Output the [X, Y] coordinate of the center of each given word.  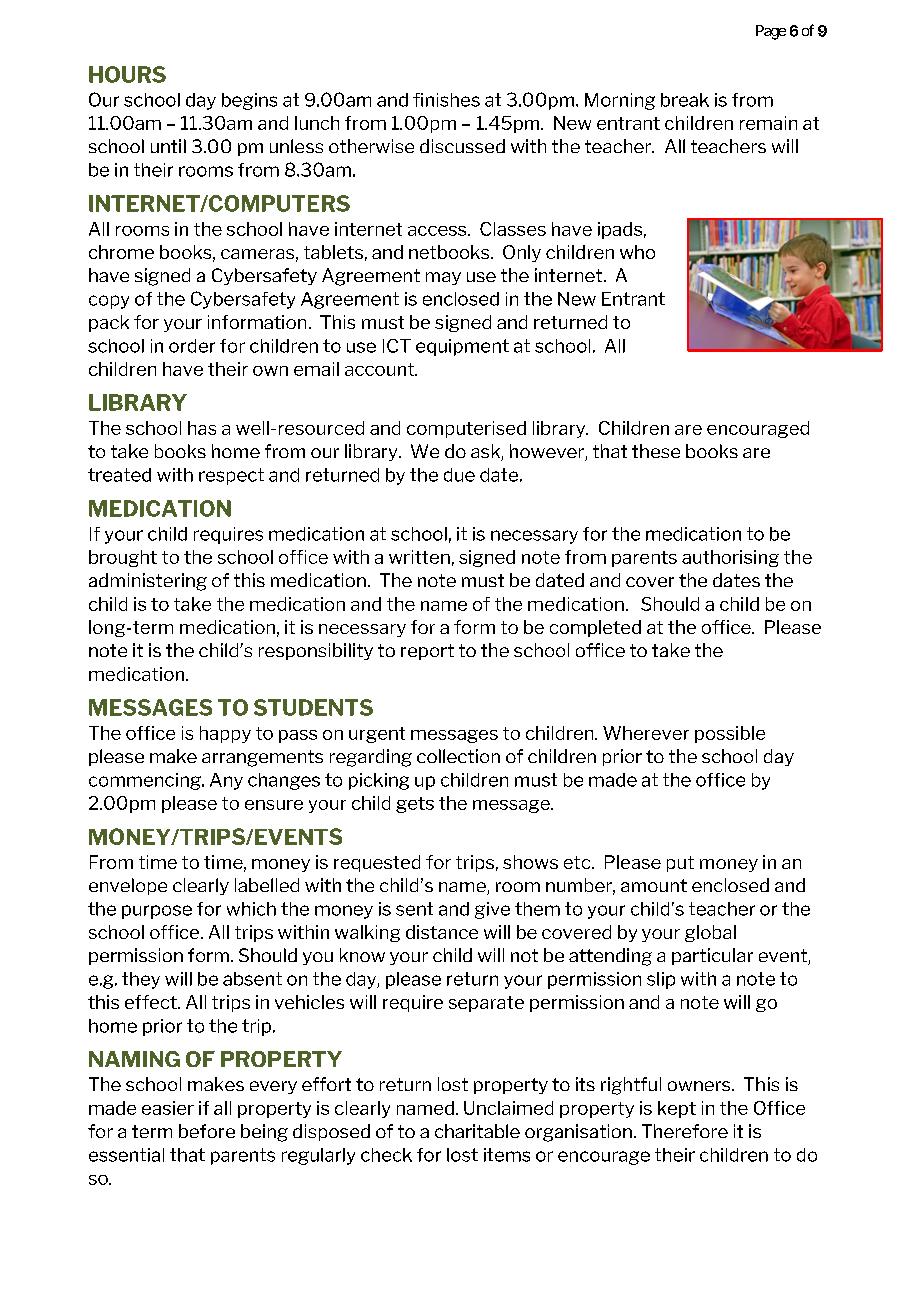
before [207, 1131]
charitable [477, 1131]
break [685, 100]
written [419, 557]
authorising [730, 558]
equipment [462, 347]
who [637, 252]
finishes [446, 100]
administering [148, 582]
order [192, 346]
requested [377, 863]
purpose [157, 912]
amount [654, 885]
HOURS [127, 74]
